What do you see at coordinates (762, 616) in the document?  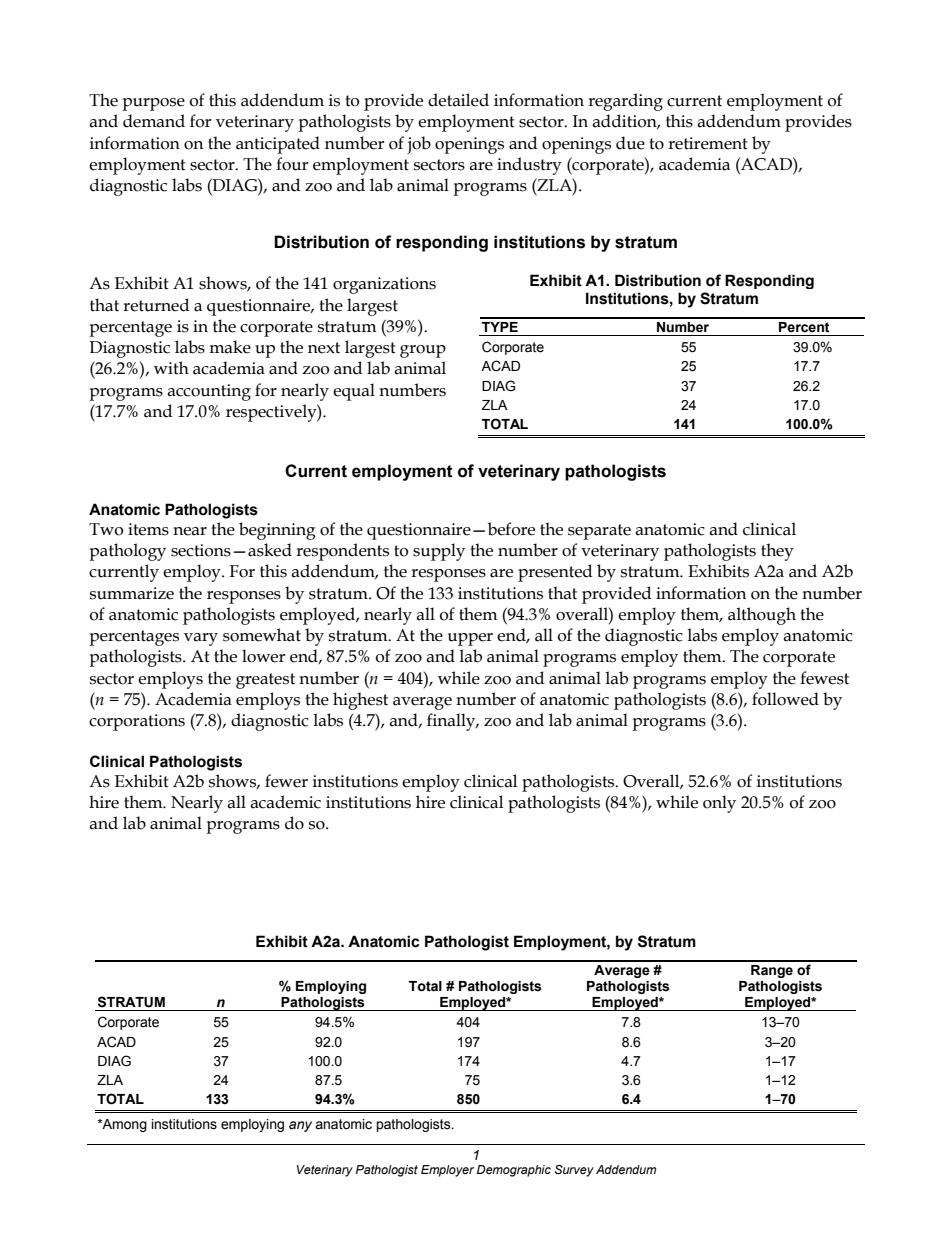 I see `although` at bounding box center [762, 616].
